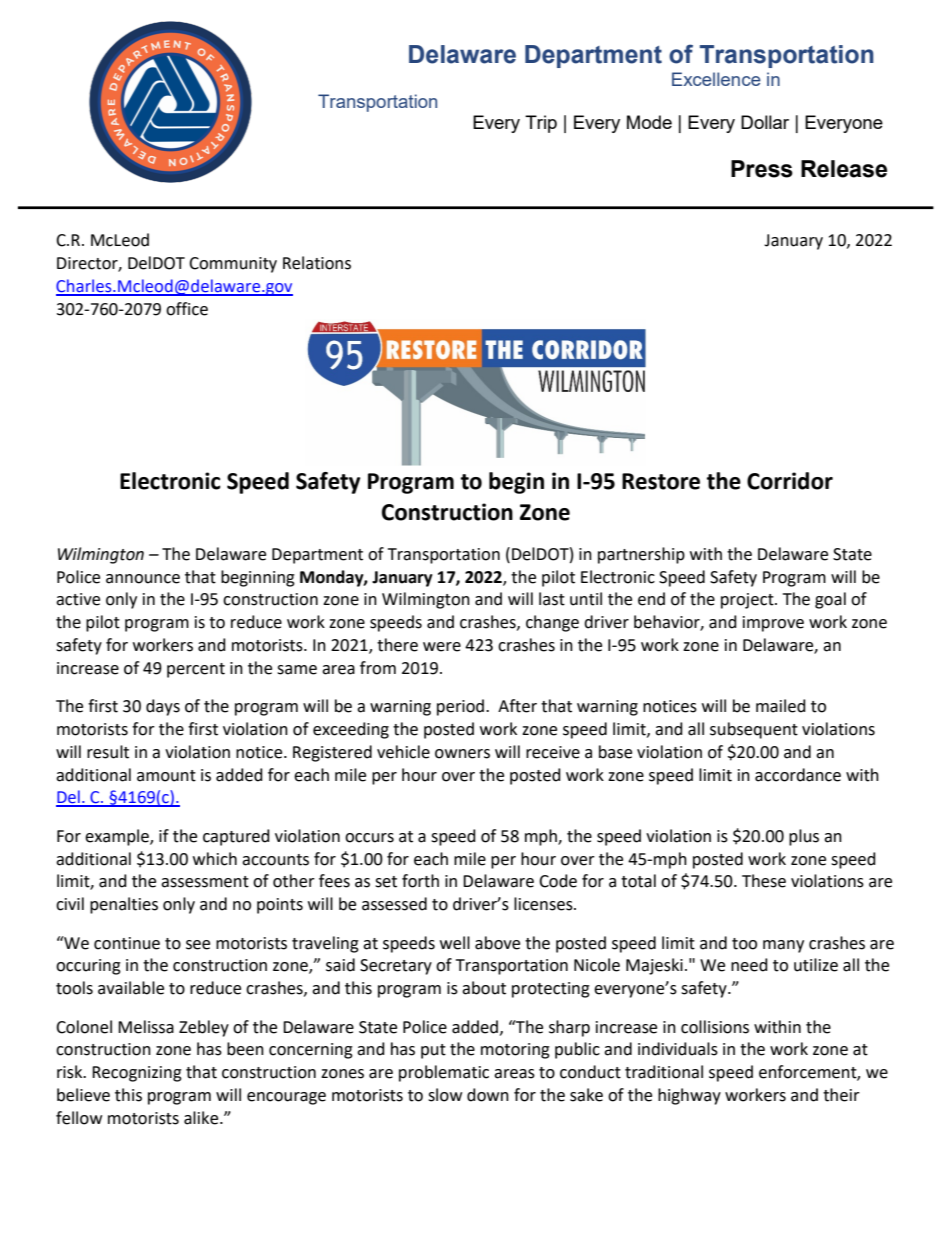 The width and height of the screenshot is (952, 1233). Describe the element at coordinates (187, 309) in the screenshot. I see `office` at that location.
